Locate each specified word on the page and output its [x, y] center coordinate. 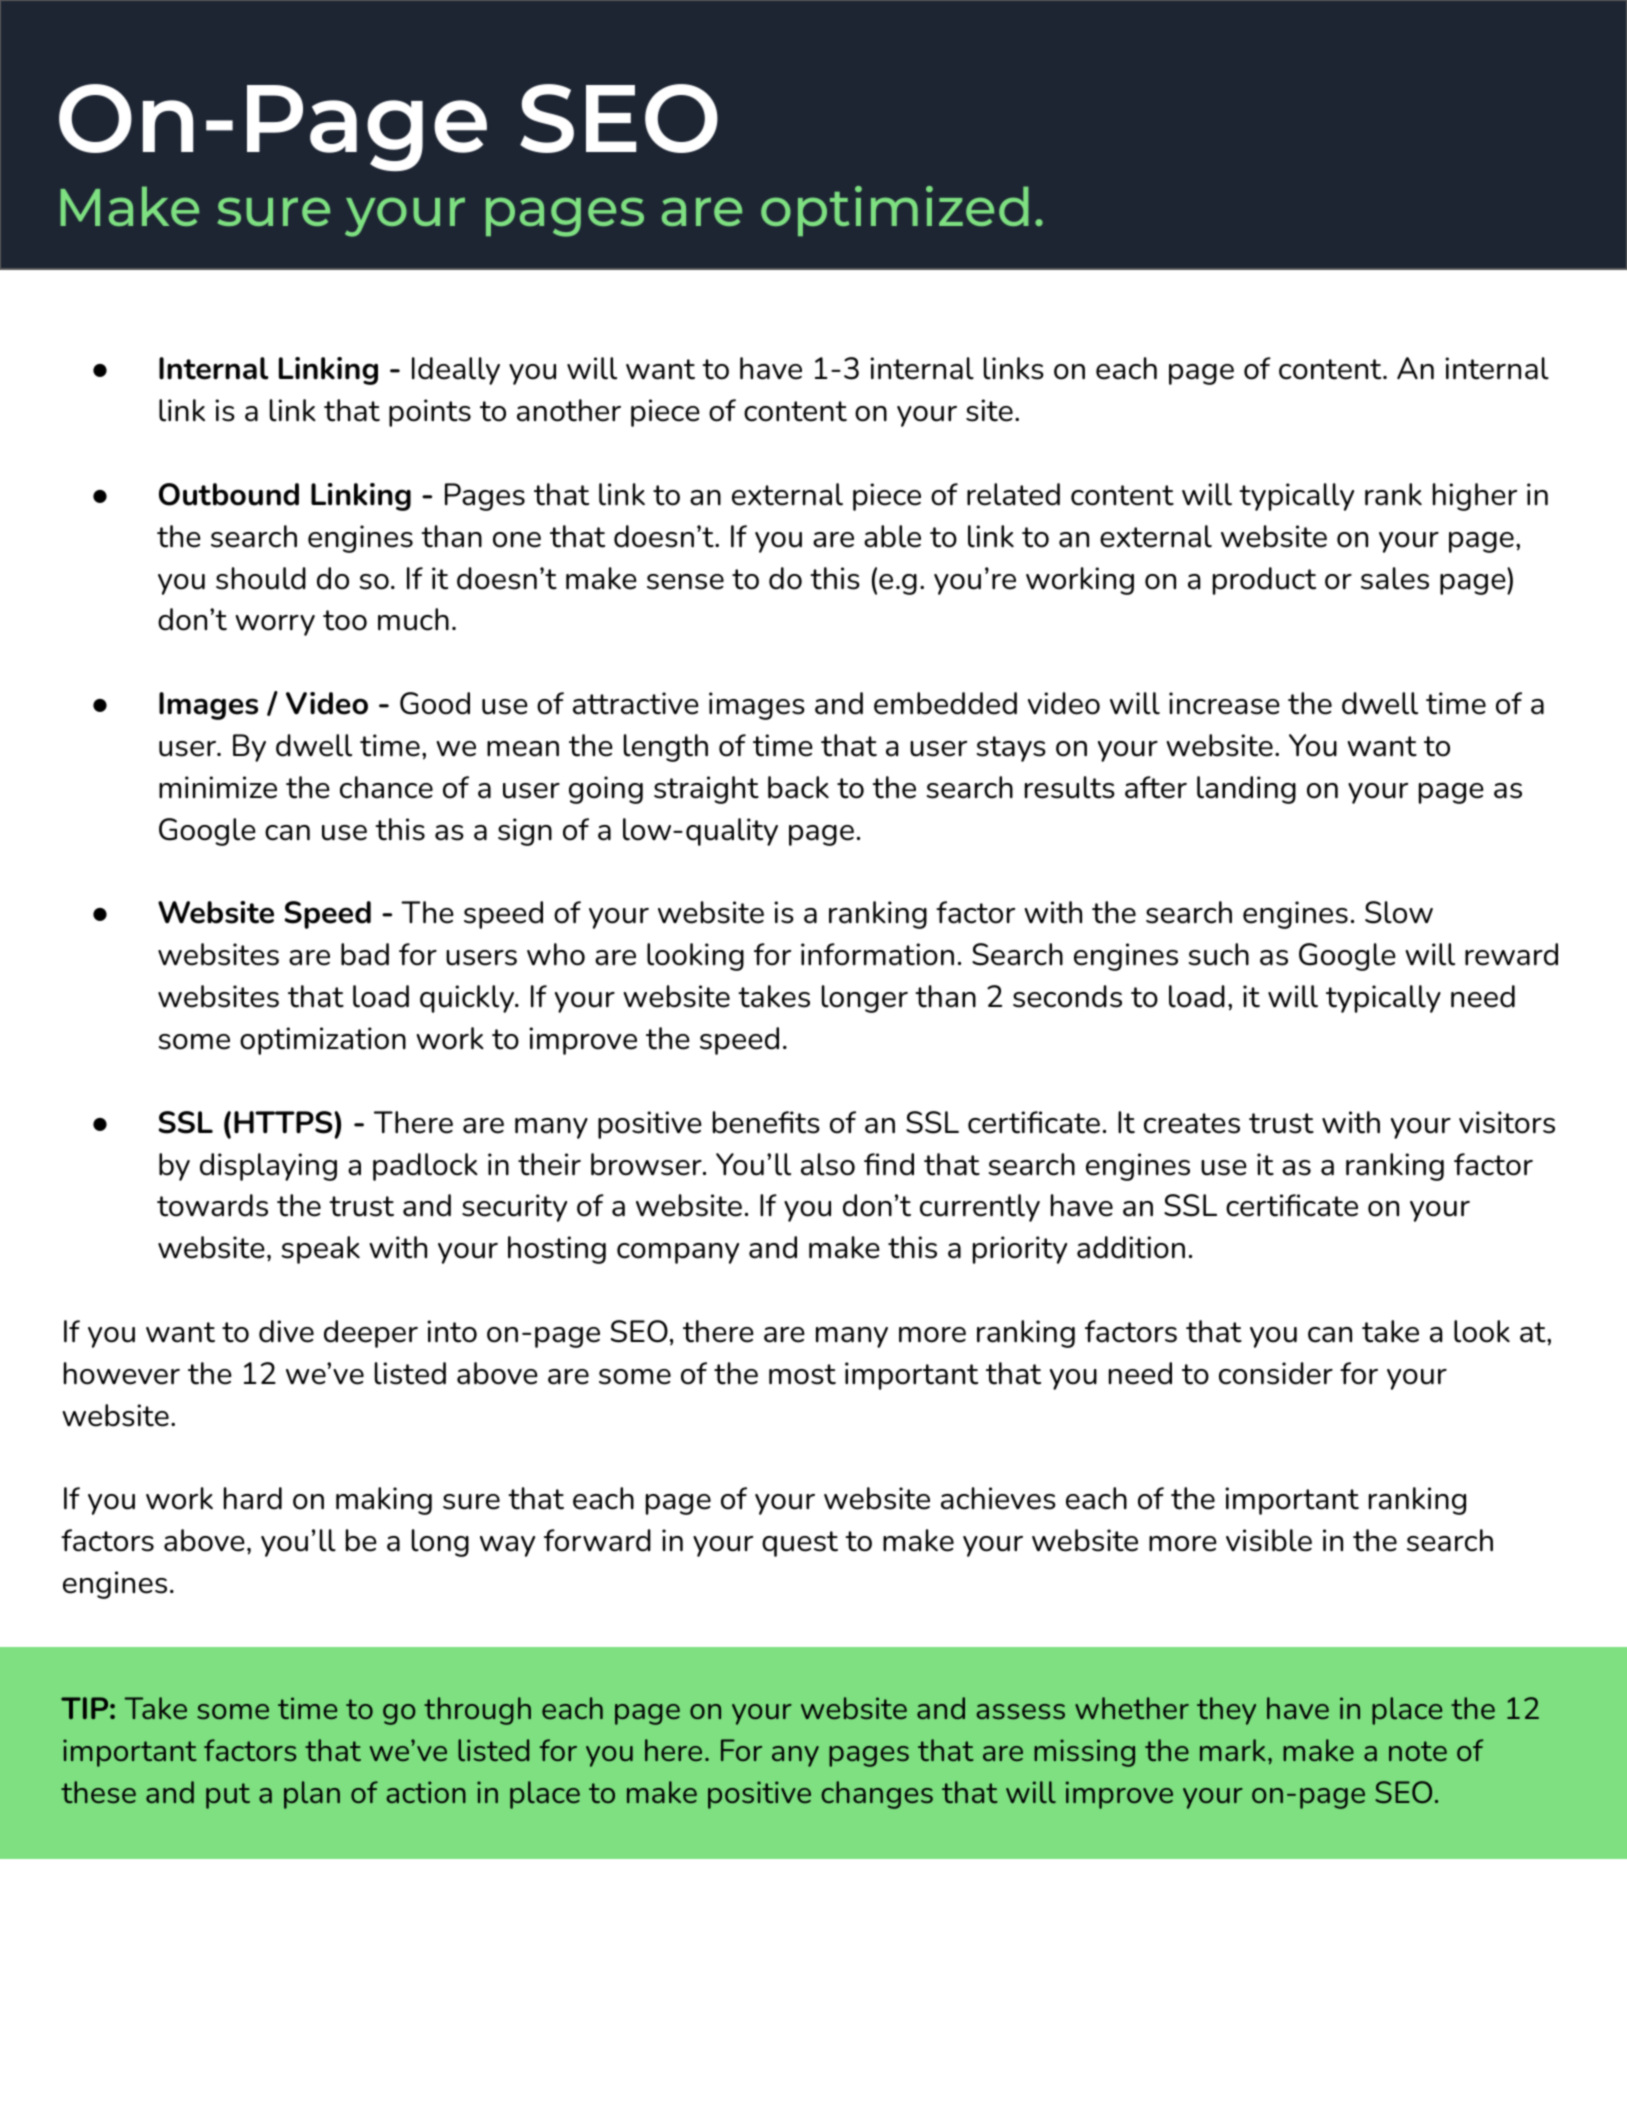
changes [877, 1795]
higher [1475, 497]
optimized [895, 211]
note [1418, 1751]
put [228, 1796]
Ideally [456, 371]
